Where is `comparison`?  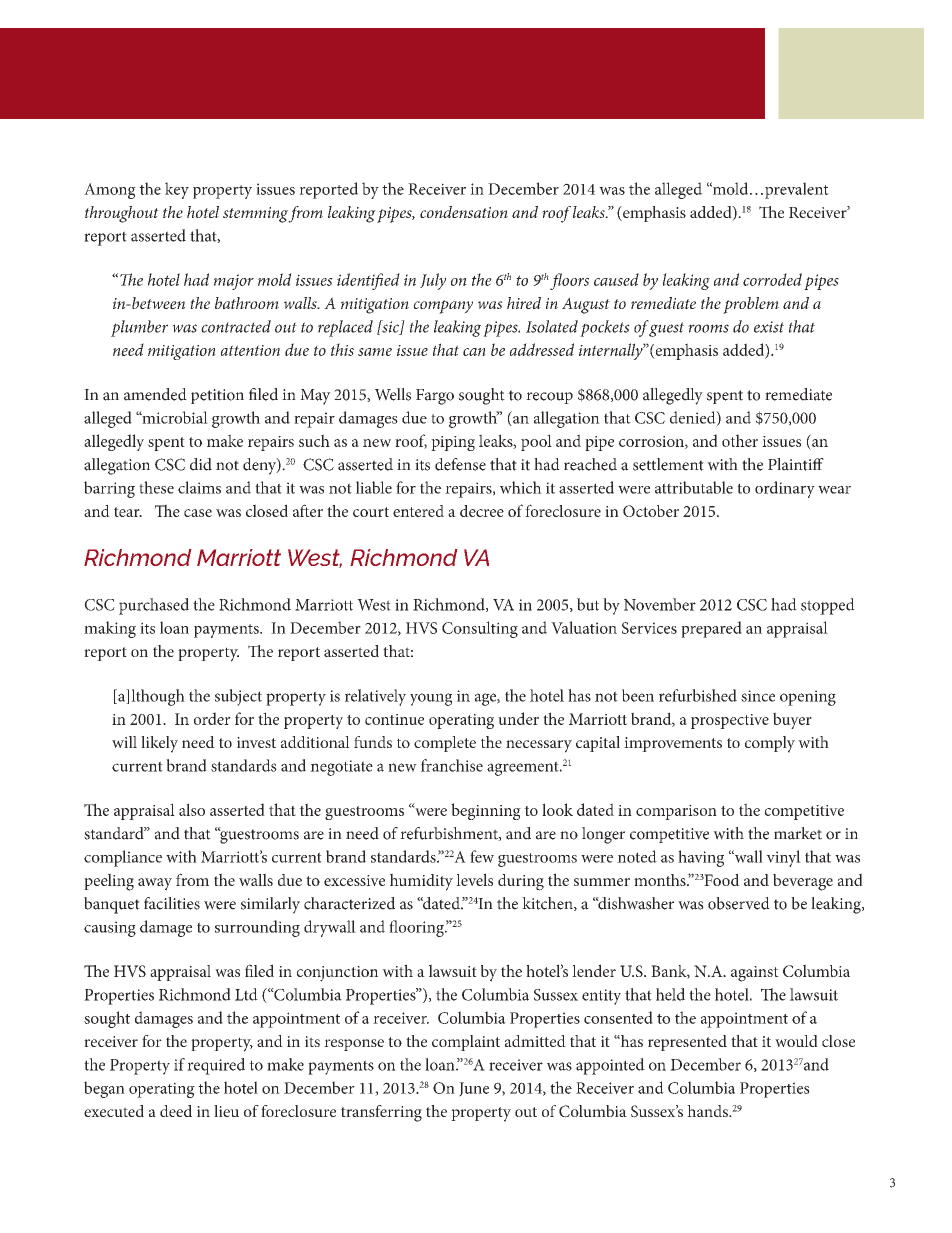
comparison is located at coordinates (676, 812).
